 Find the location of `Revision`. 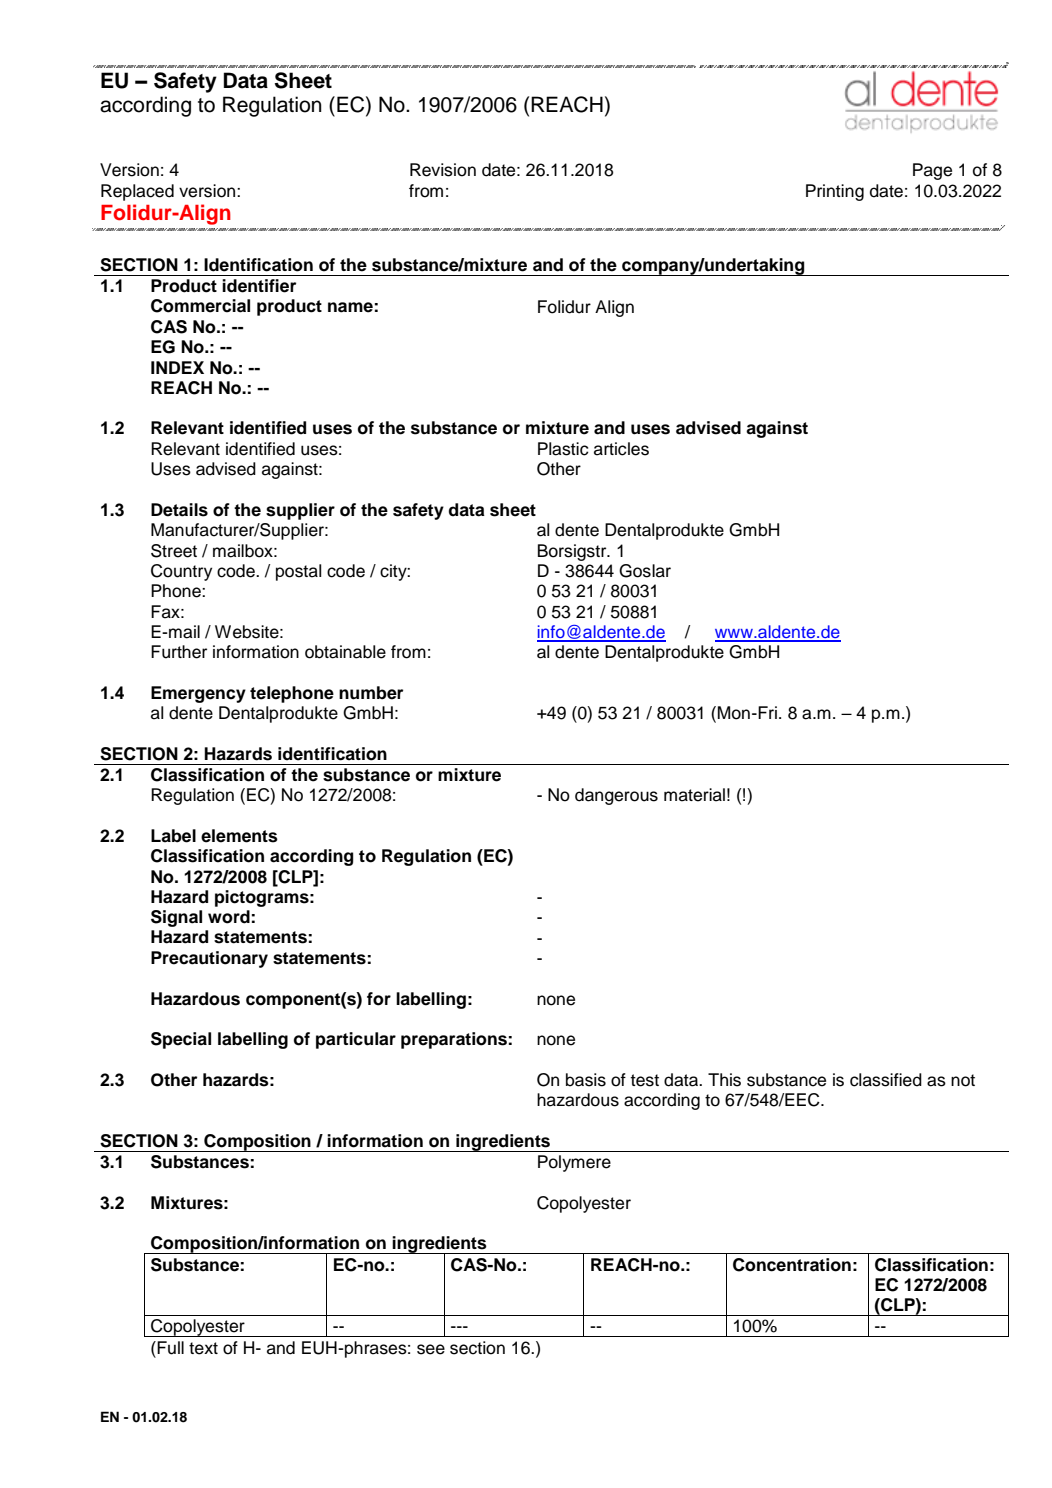

Revision is located at coordinates (443, 170).
